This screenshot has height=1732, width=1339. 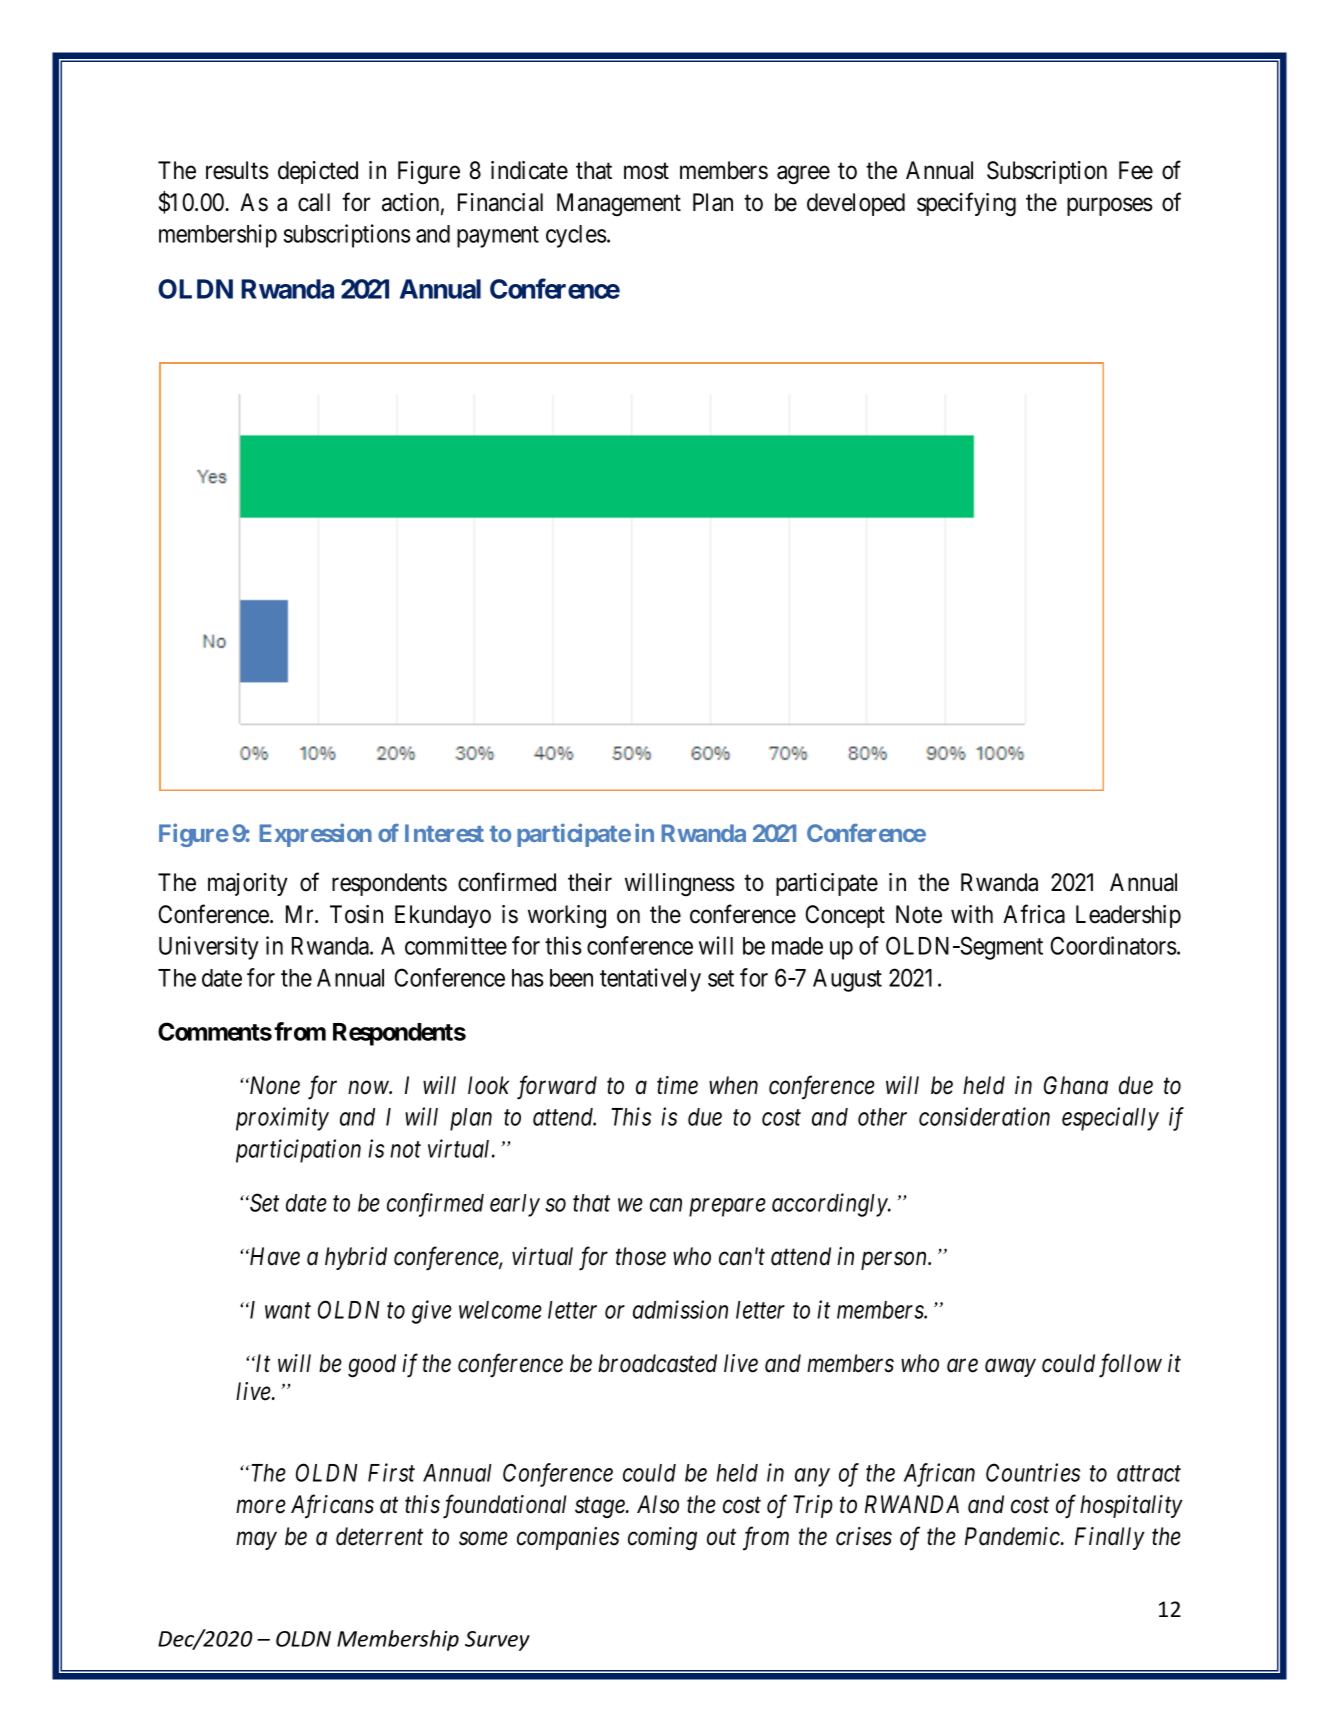 What do you see at coordinates (966, 204) in the screenshot?
I see `specifying` at bounding box center [966, 204].
